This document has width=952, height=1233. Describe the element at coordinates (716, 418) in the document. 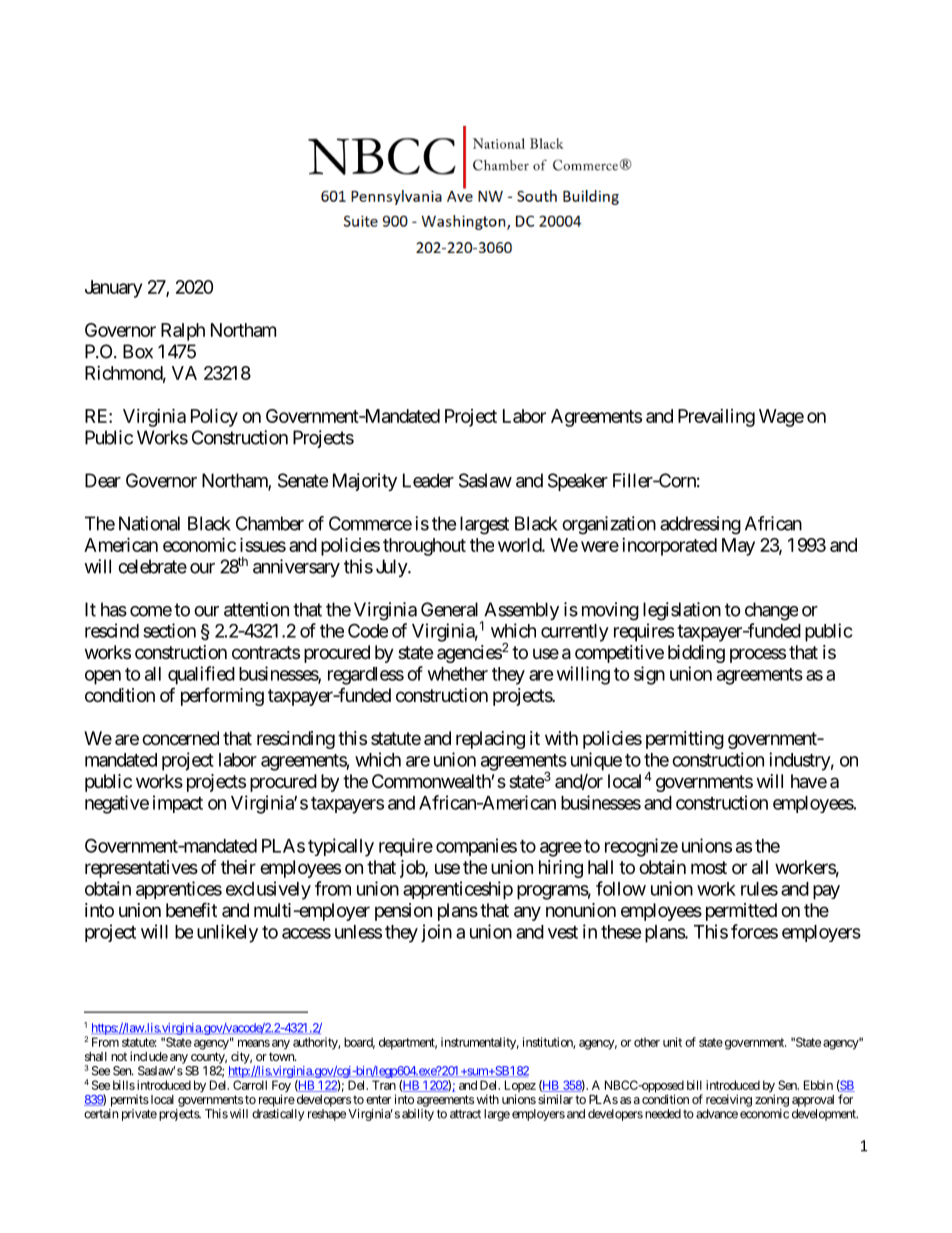

I see `Prevailing` at that location.
